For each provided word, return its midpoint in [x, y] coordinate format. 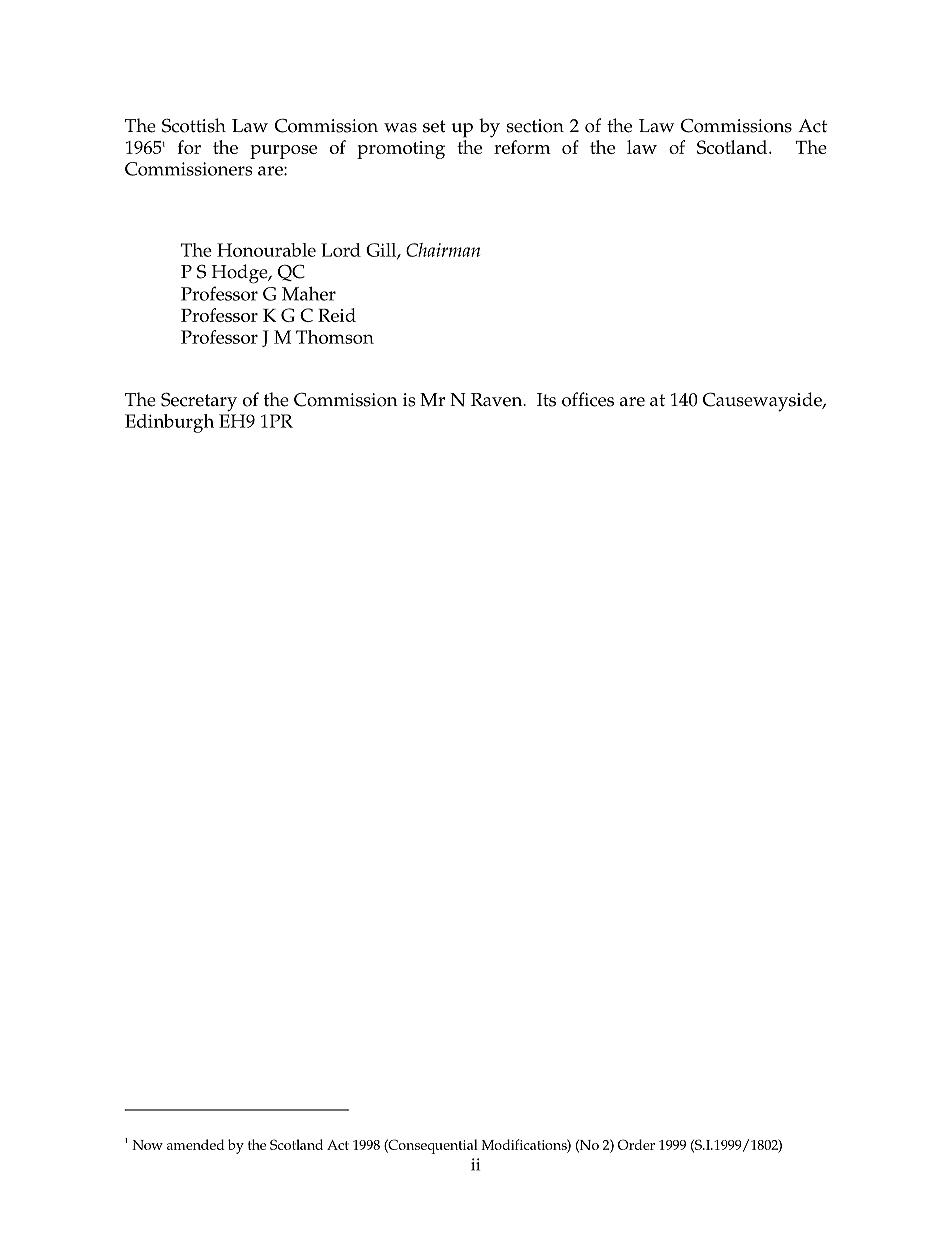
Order [636, 1144]
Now [147, 1145]
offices [588, 399]
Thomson [335, 337]
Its [546, 400]
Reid [337, 315]
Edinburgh [169, 423]
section [535, 126]
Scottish [194, 125]
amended [196, 1144]
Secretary [199, 402]
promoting [401, 150]
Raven [498, 400]
